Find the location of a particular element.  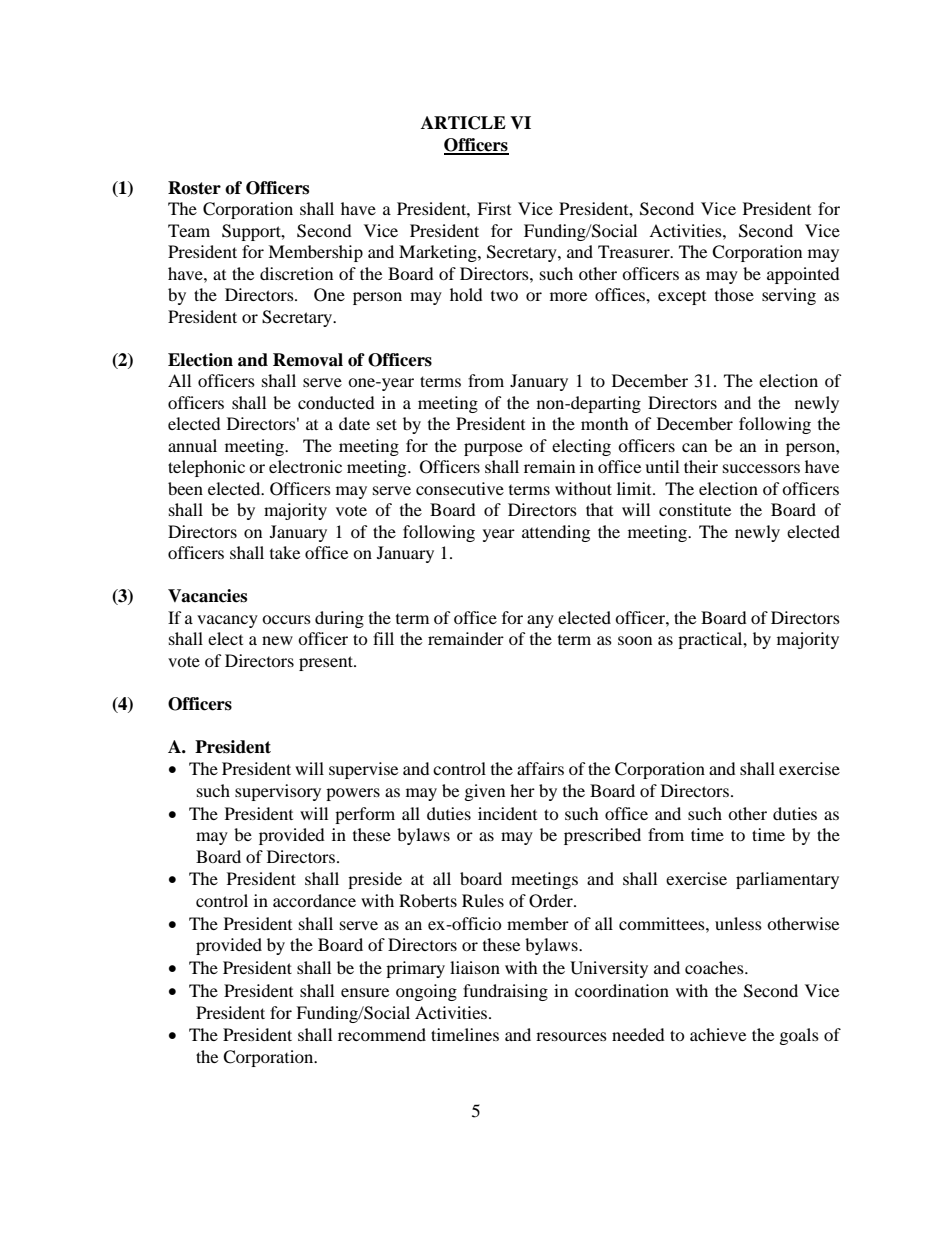

constitute is located at coordinates (695, 509).
